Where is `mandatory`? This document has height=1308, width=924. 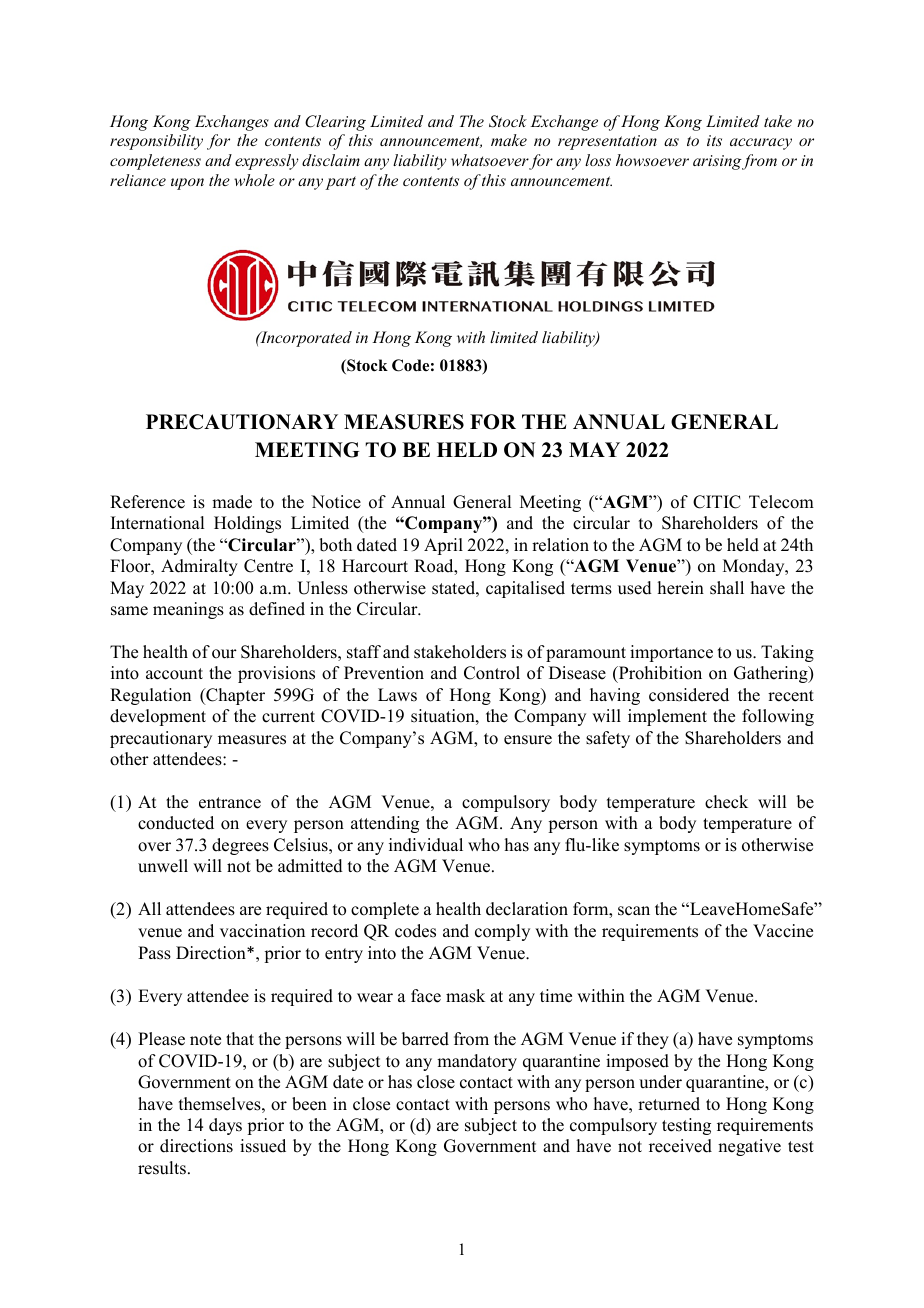
mandatory is located at coordinates (477, 1062).
